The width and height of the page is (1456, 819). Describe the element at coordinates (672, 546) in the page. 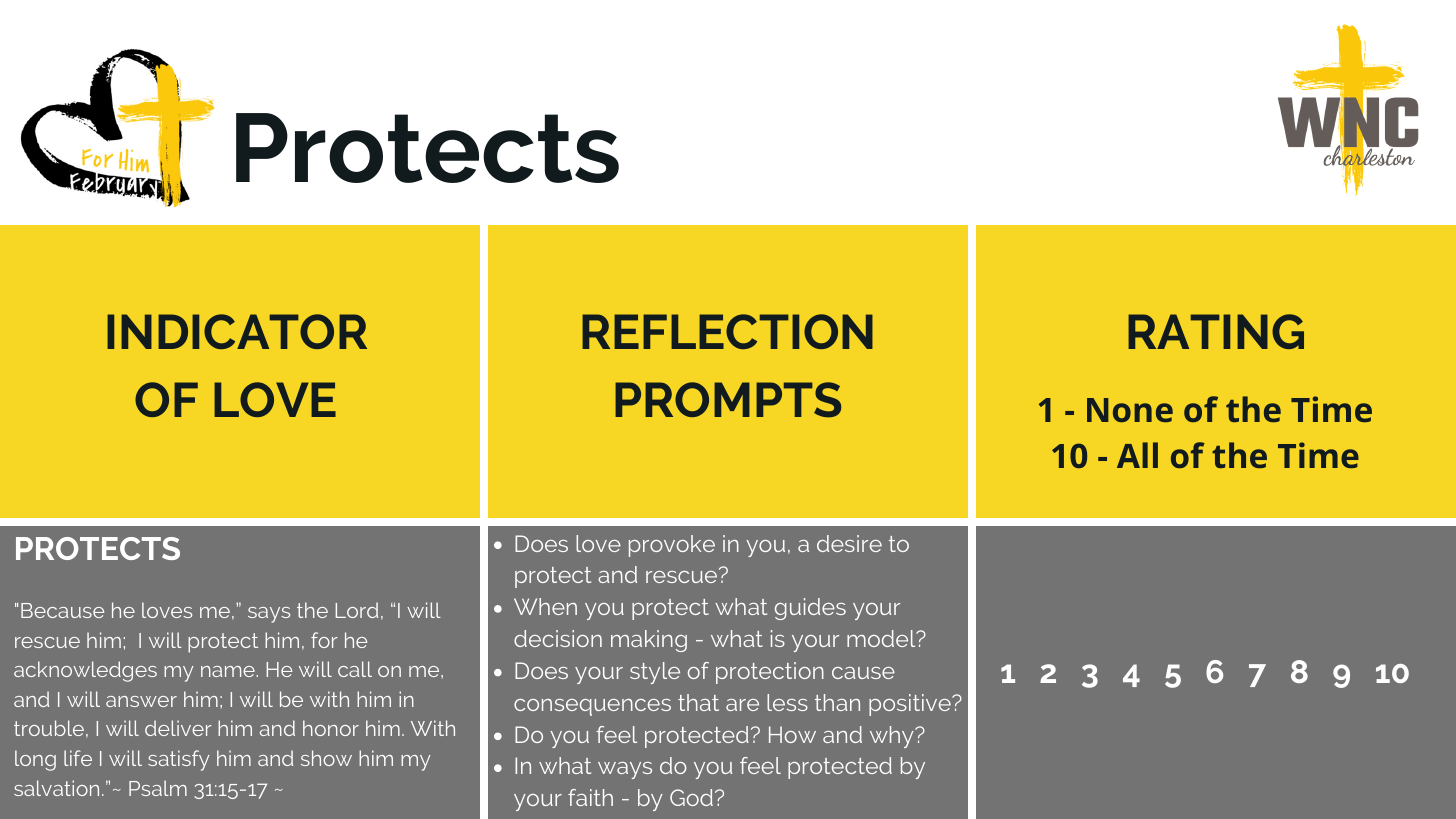

I see `provoke` at that location.
